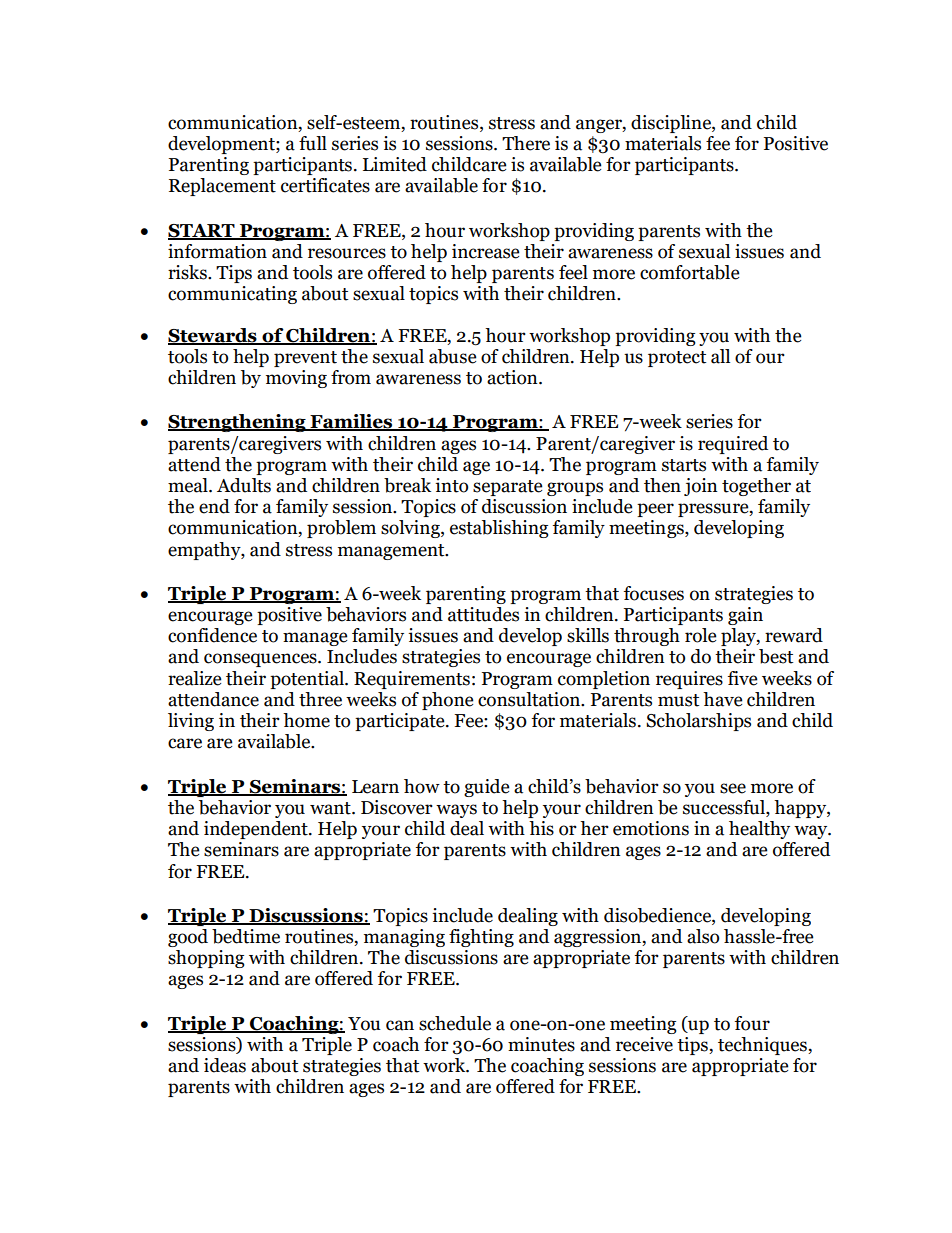 This screenshot has width=952, height=1233. I want to click on independent, so click(257, 830).
